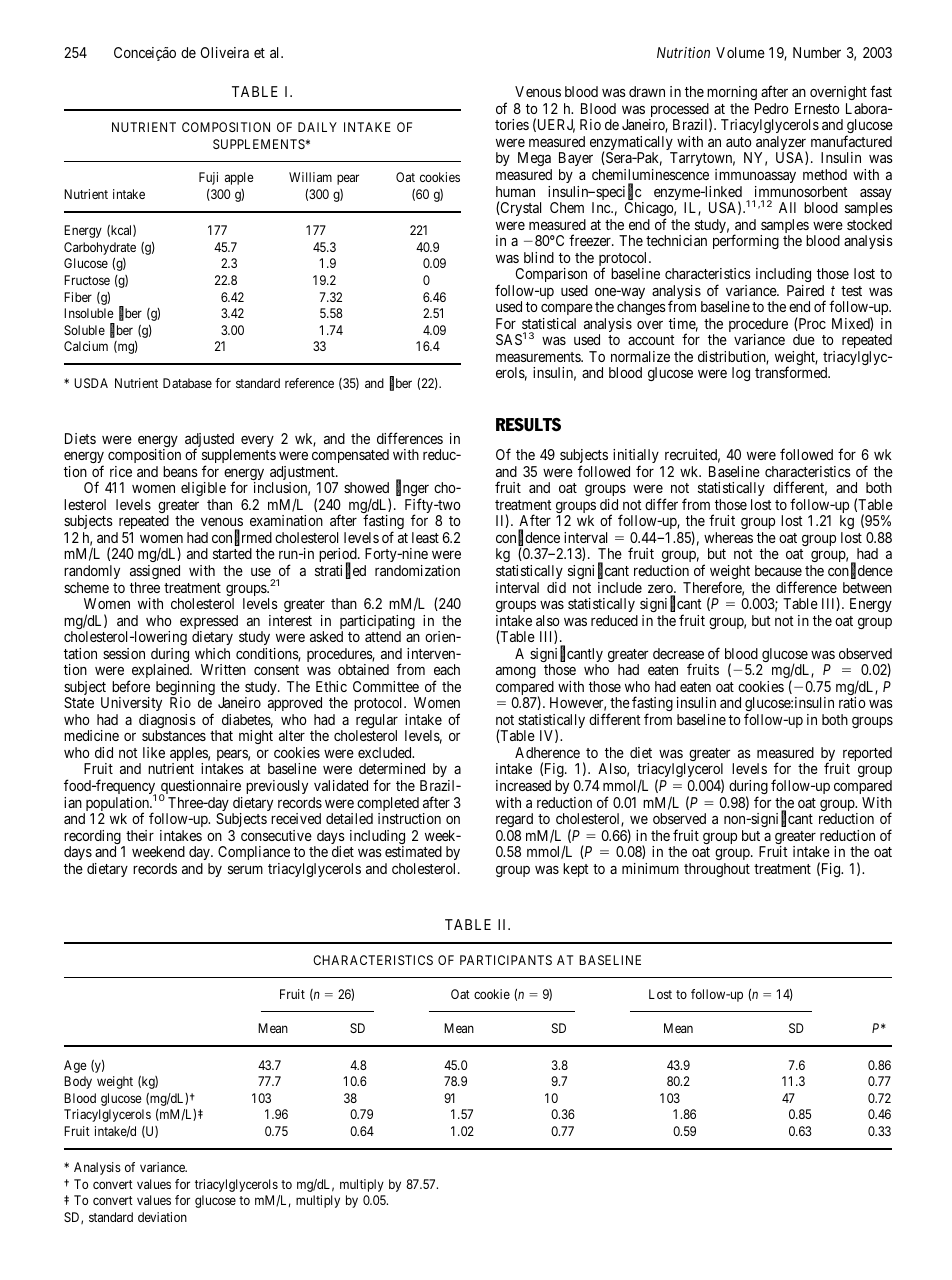  Describe the element at coordinates (717, 870) in the screenshot. I see `throughout` at that location.
